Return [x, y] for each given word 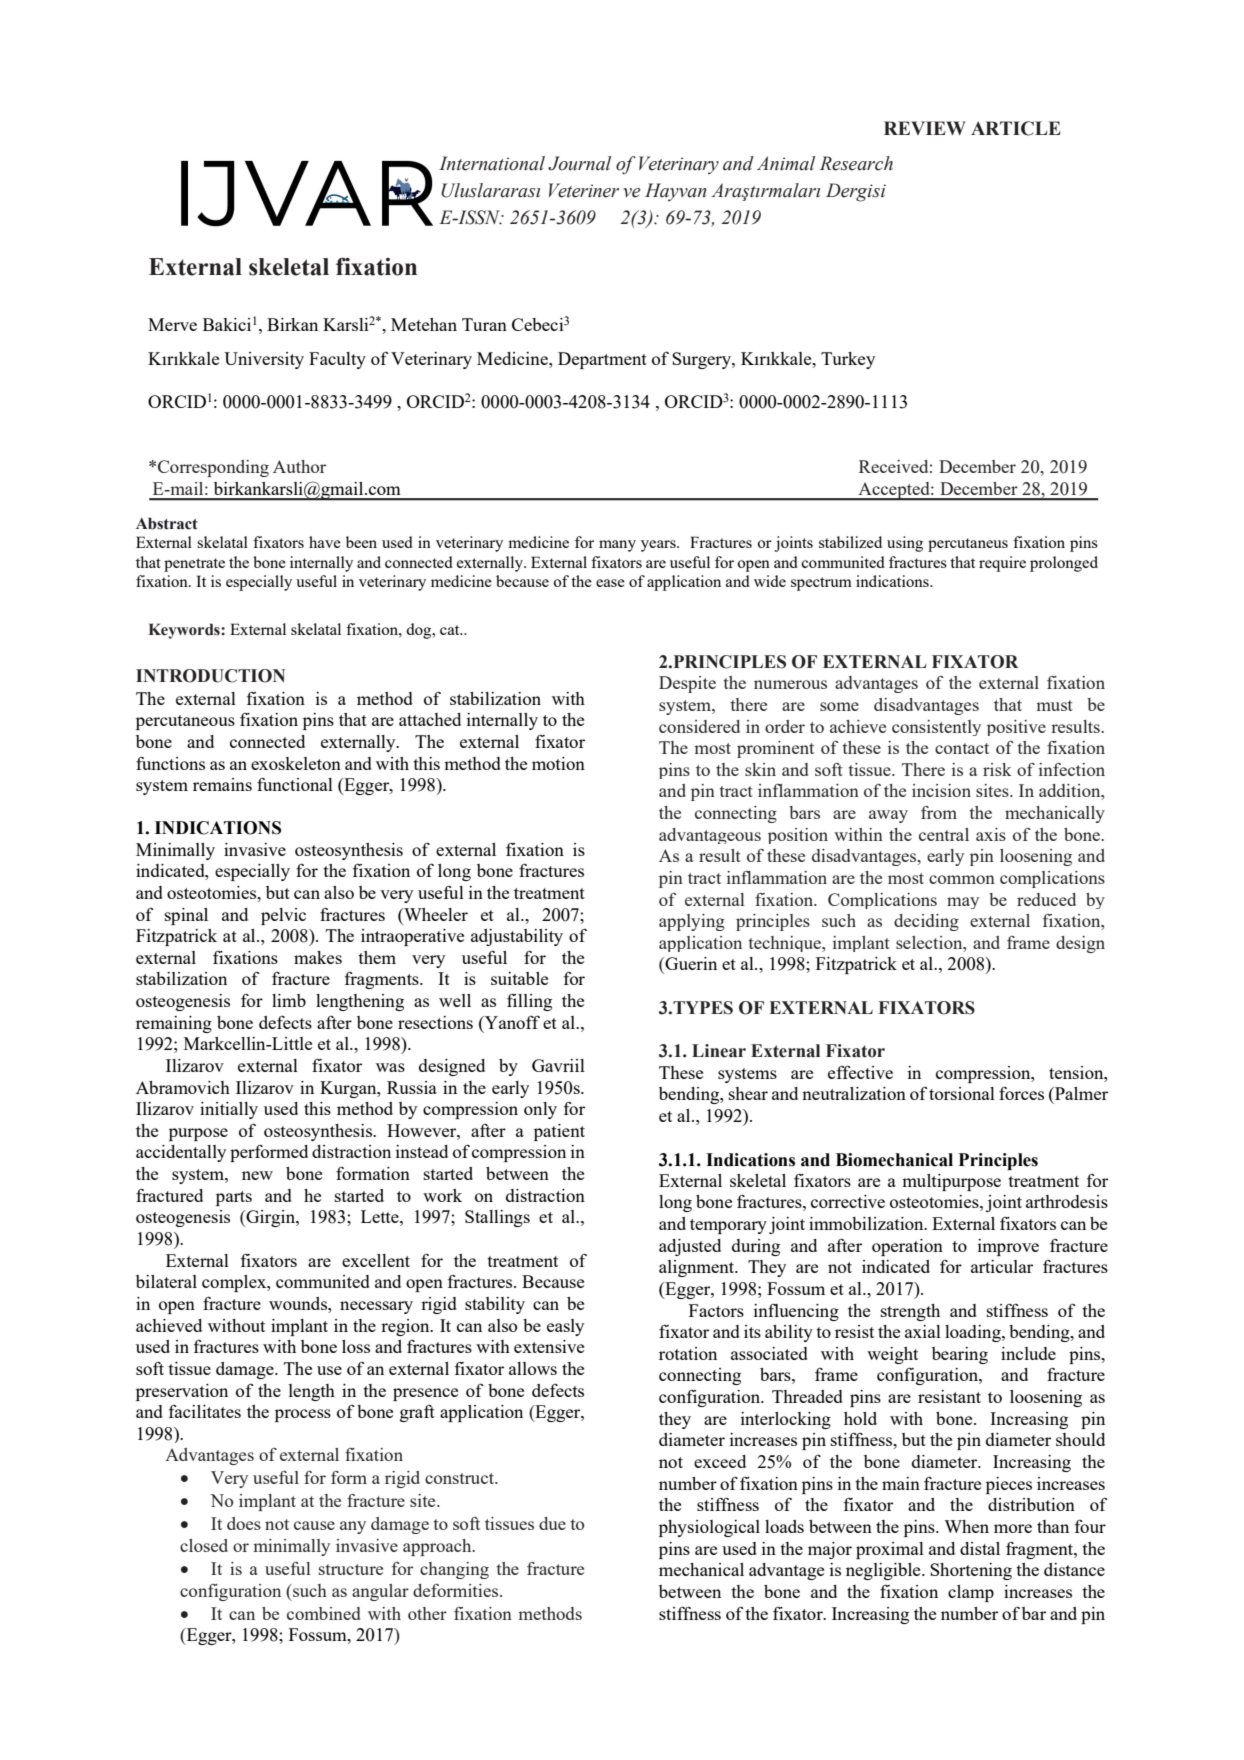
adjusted [690, 1247]
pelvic [283, 916]
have [325, 542]
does [244, 1523]
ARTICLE [1016, 128]
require [1002, 564]
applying [692, 922]
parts [234, 1198]
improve [1008, 1247]
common [962, 879]
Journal [579, 163]
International [492, 163]
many [617, 546]
